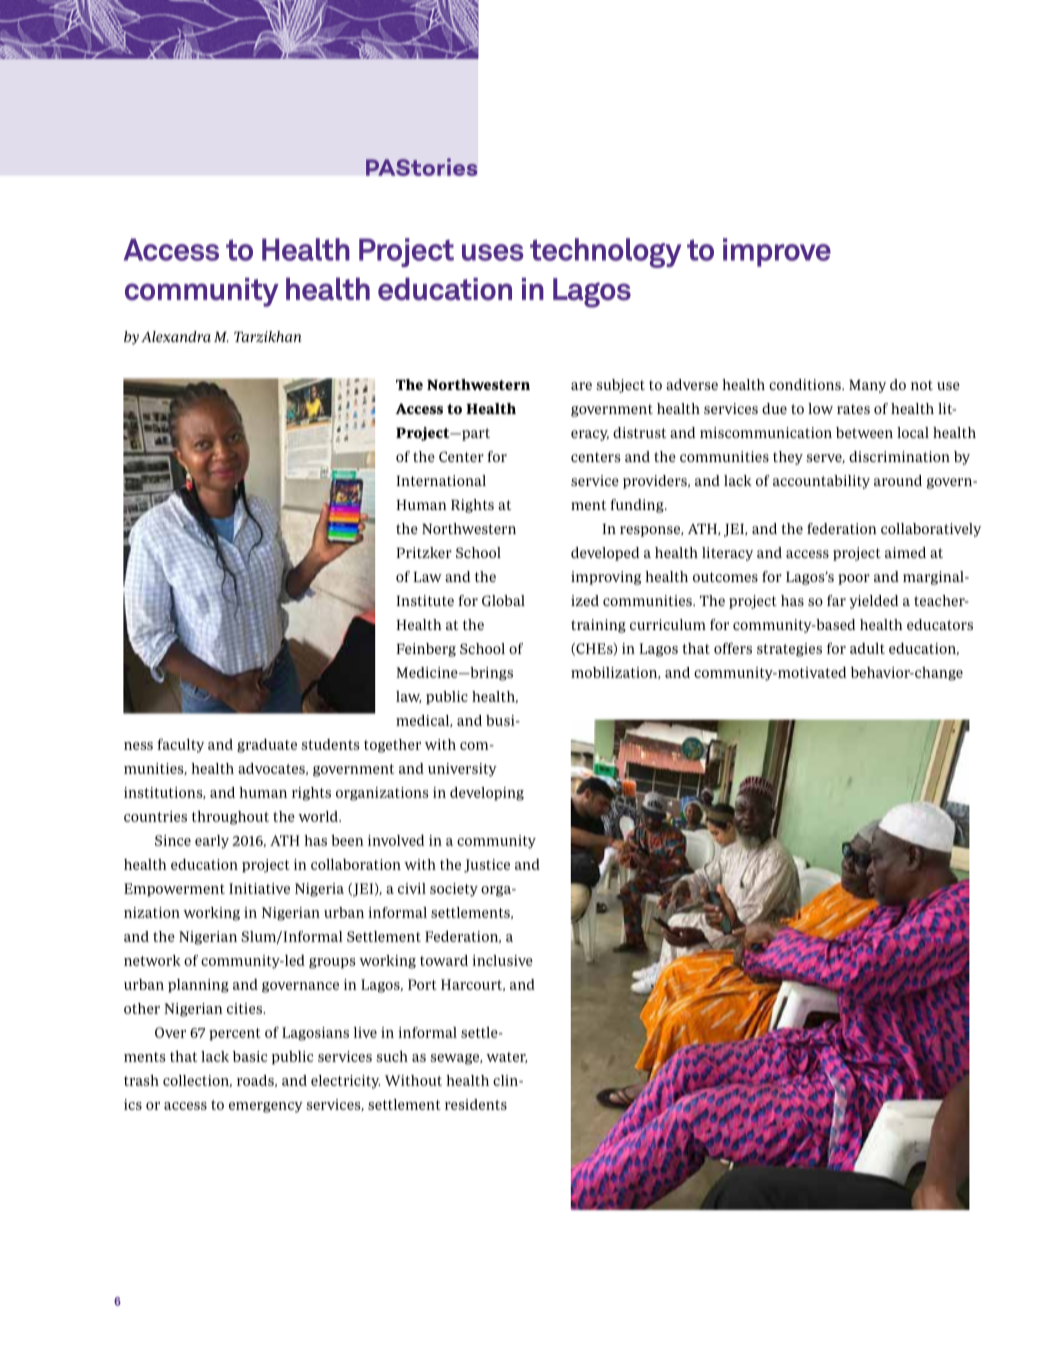  I want to click on International, so click(441, 480).
